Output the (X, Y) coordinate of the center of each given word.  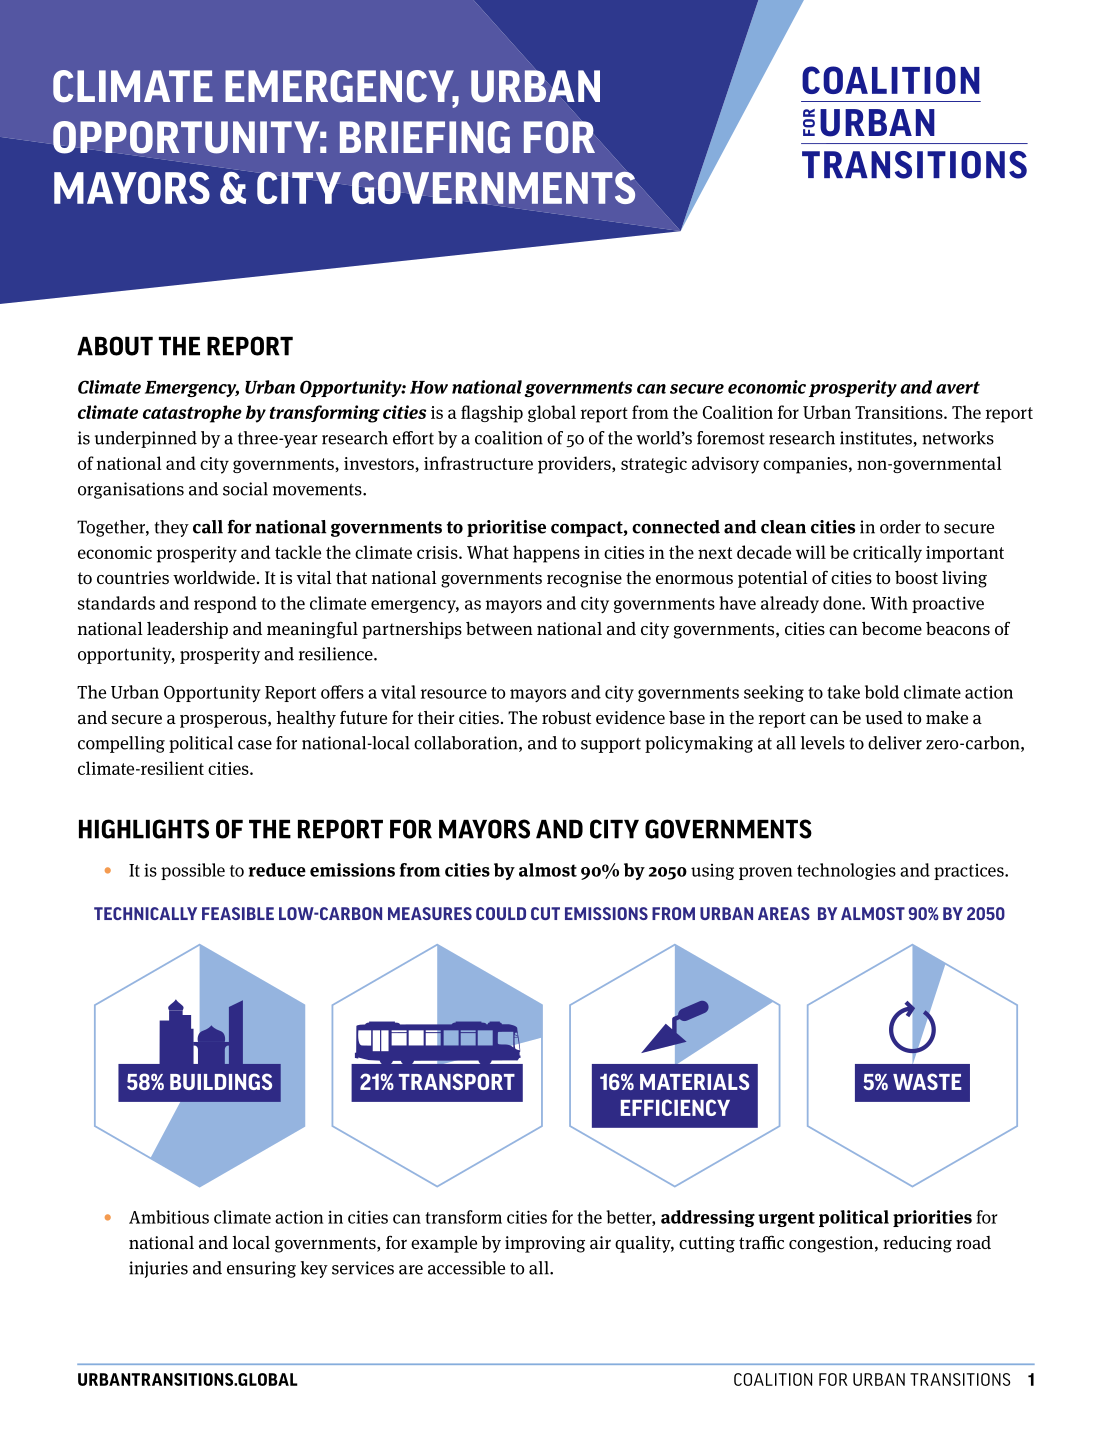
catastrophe (192, 414)
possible (193, 871)
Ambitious (169, 1217)
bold (882, 692)
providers (575, 465)
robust (566, 718)
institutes (877, 439)
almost (548, 870)
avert (958, 387)
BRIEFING (425, 137)
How (429, 387)
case (255, 745)
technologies (846, 871)
